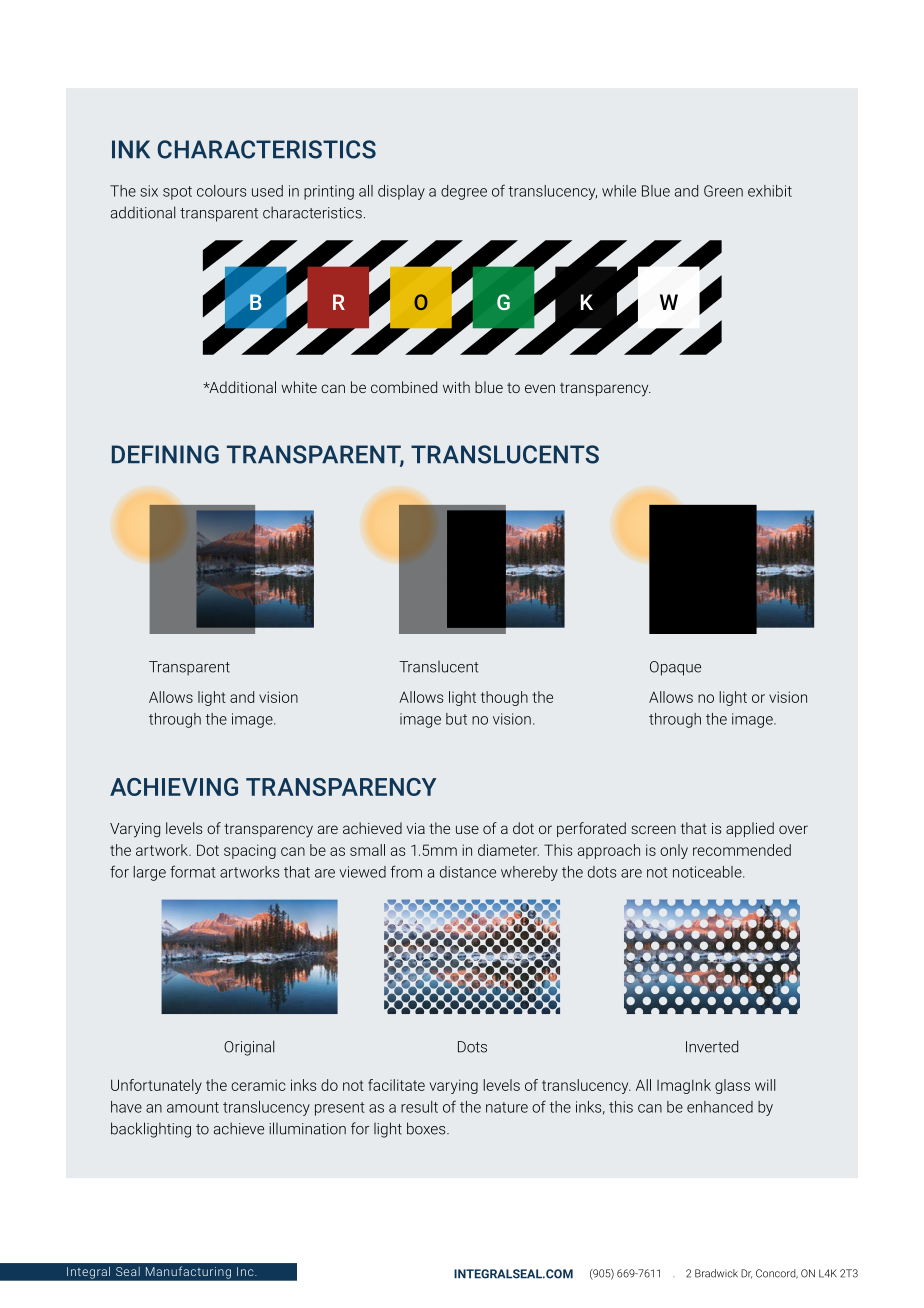  I want to click on Inc, so click(246, 1271).
